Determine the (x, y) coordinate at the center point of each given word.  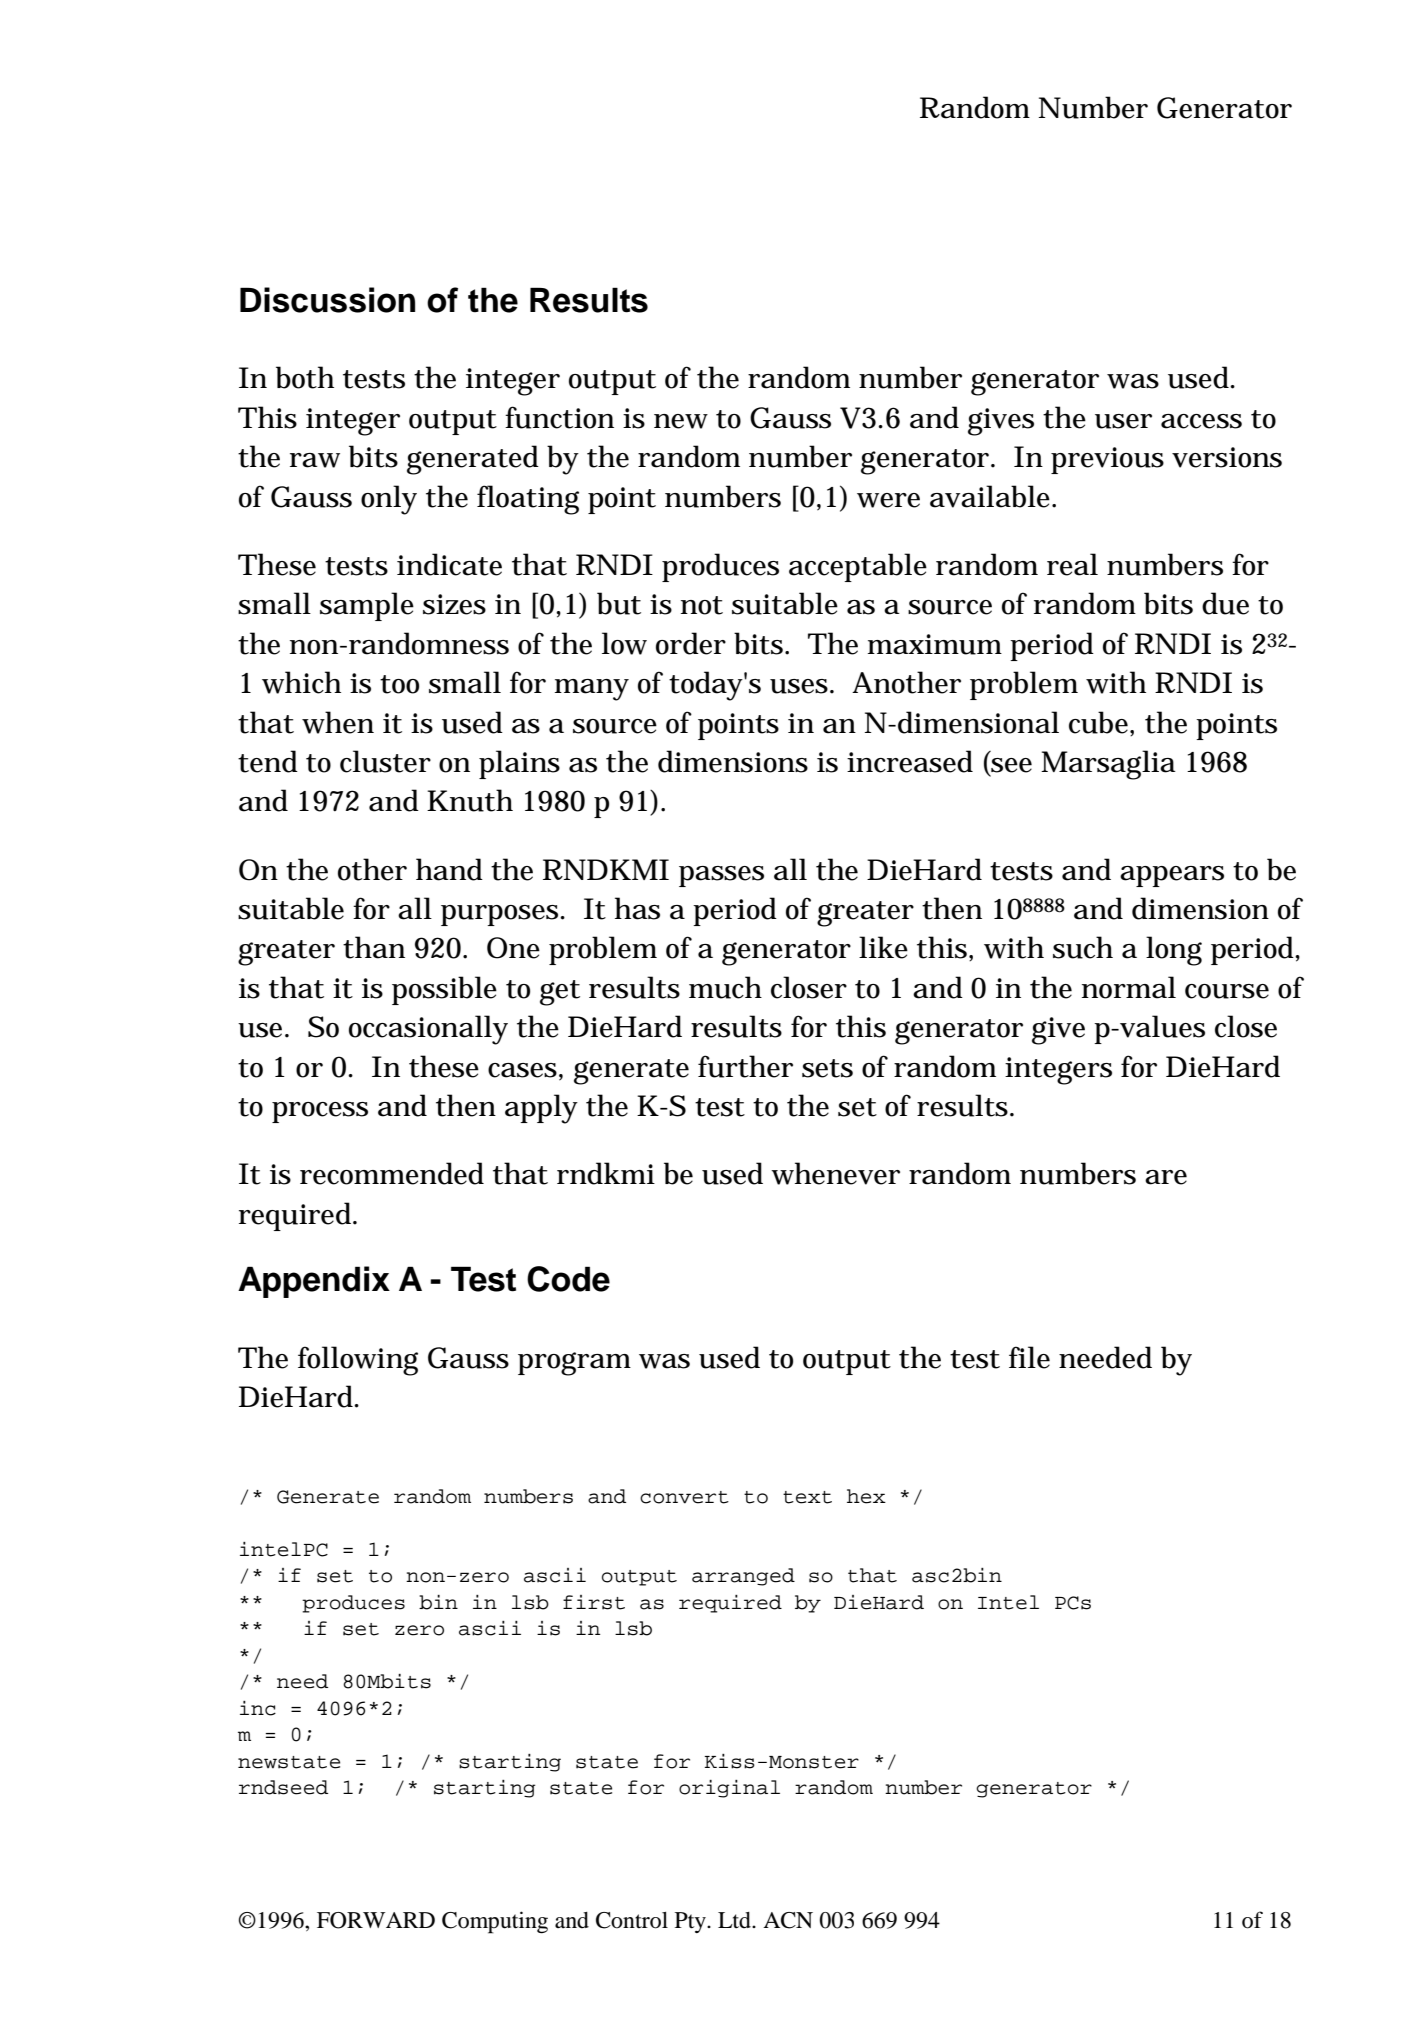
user (1123, 421)
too (399, 684)
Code (568, 1279)
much (725, 987)
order (691, 643)
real (1072, 564)
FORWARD (376, 1920)
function (559, 417)
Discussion (327, 300)
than (374, 947)
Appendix (314, 1282)
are (1166, 1177)
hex (866, 1496)
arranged (743, 1577)
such (1083, 947)
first (594, 1602)
